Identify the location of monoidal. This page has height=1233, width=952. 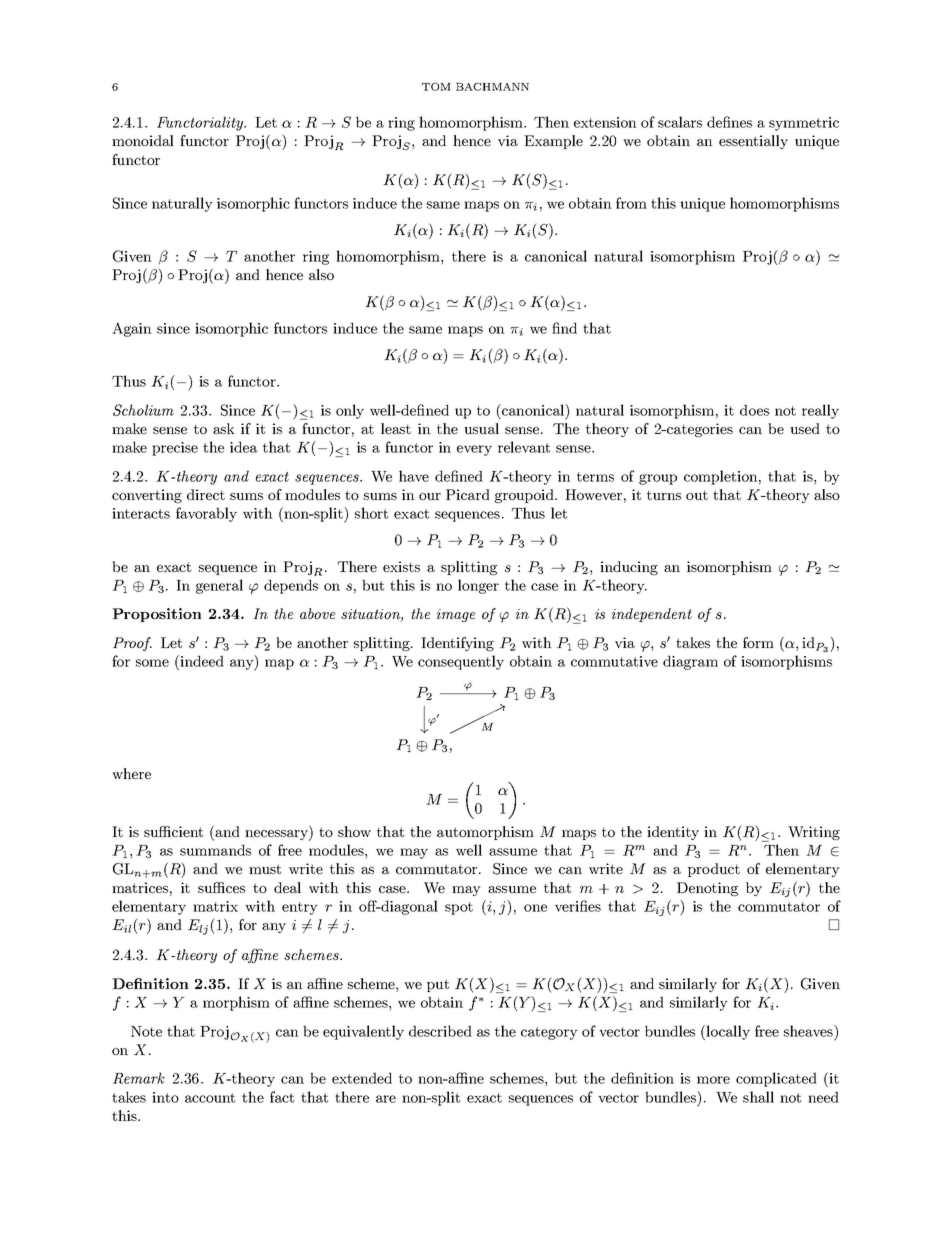
(143, 140).
